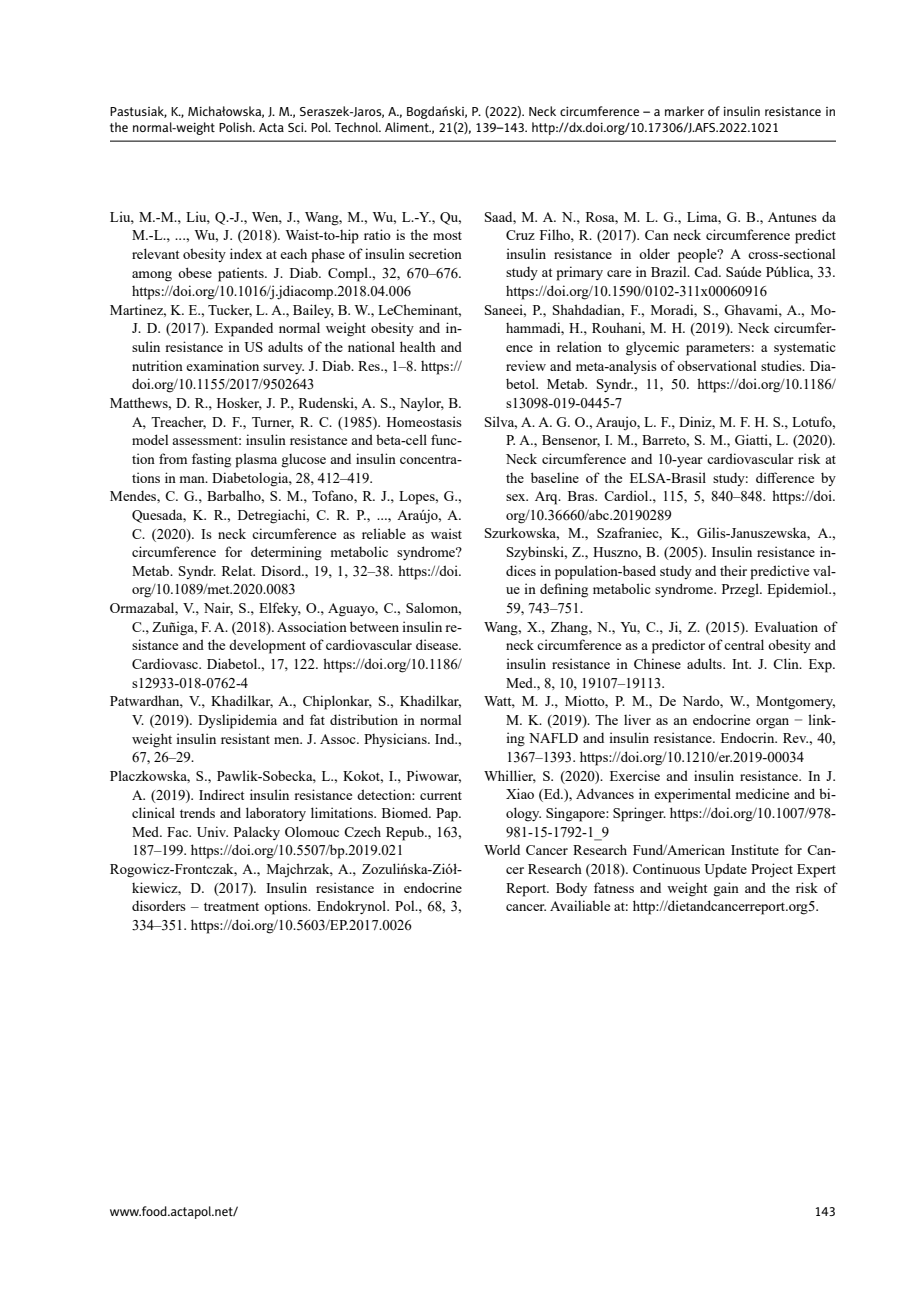 Image resolution: width=924 pixels, height=1308 pixels. I want to click on Int, so click(741, 664).
